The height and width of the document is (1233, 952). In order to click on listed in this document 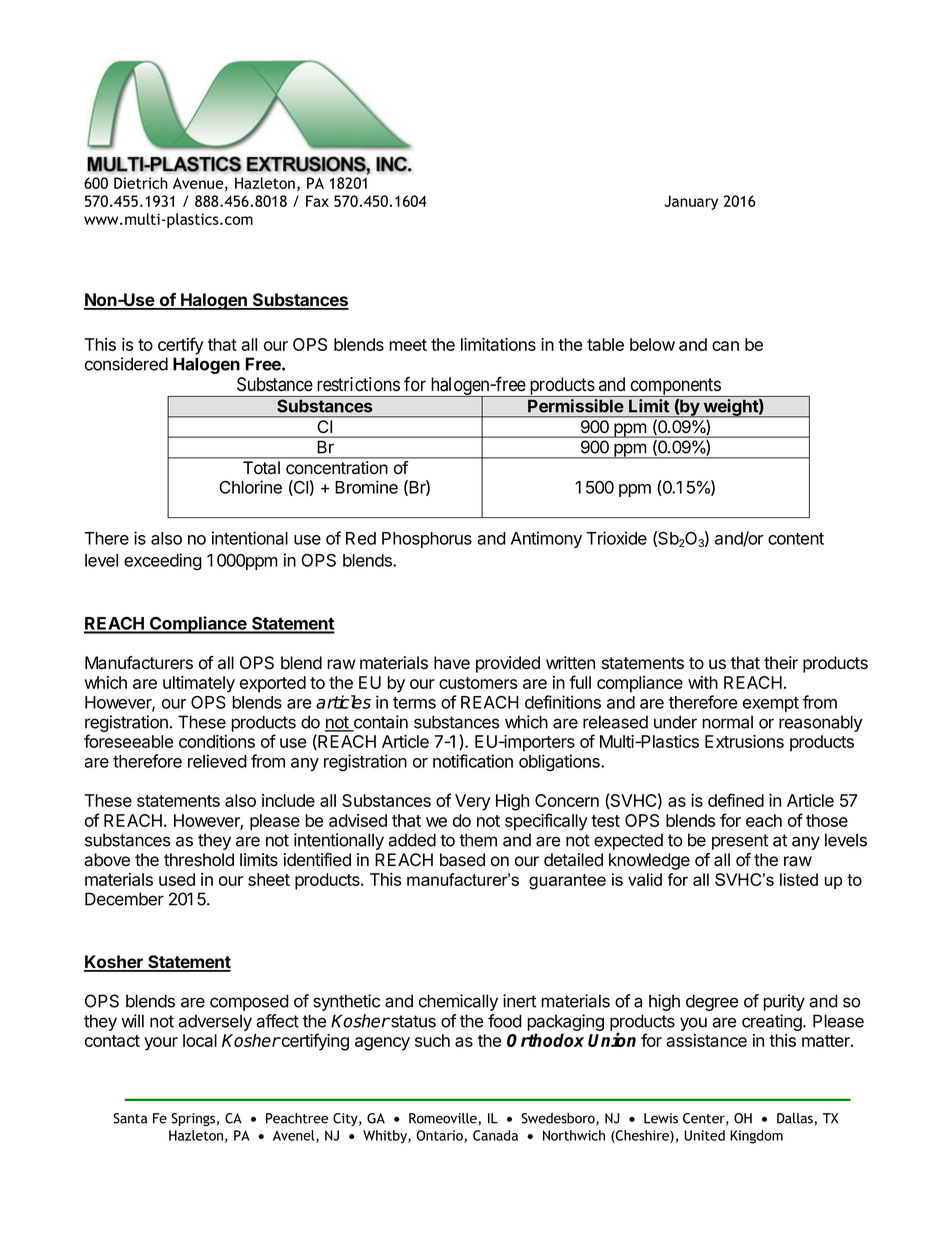, I will do `click(799, 879)`.
